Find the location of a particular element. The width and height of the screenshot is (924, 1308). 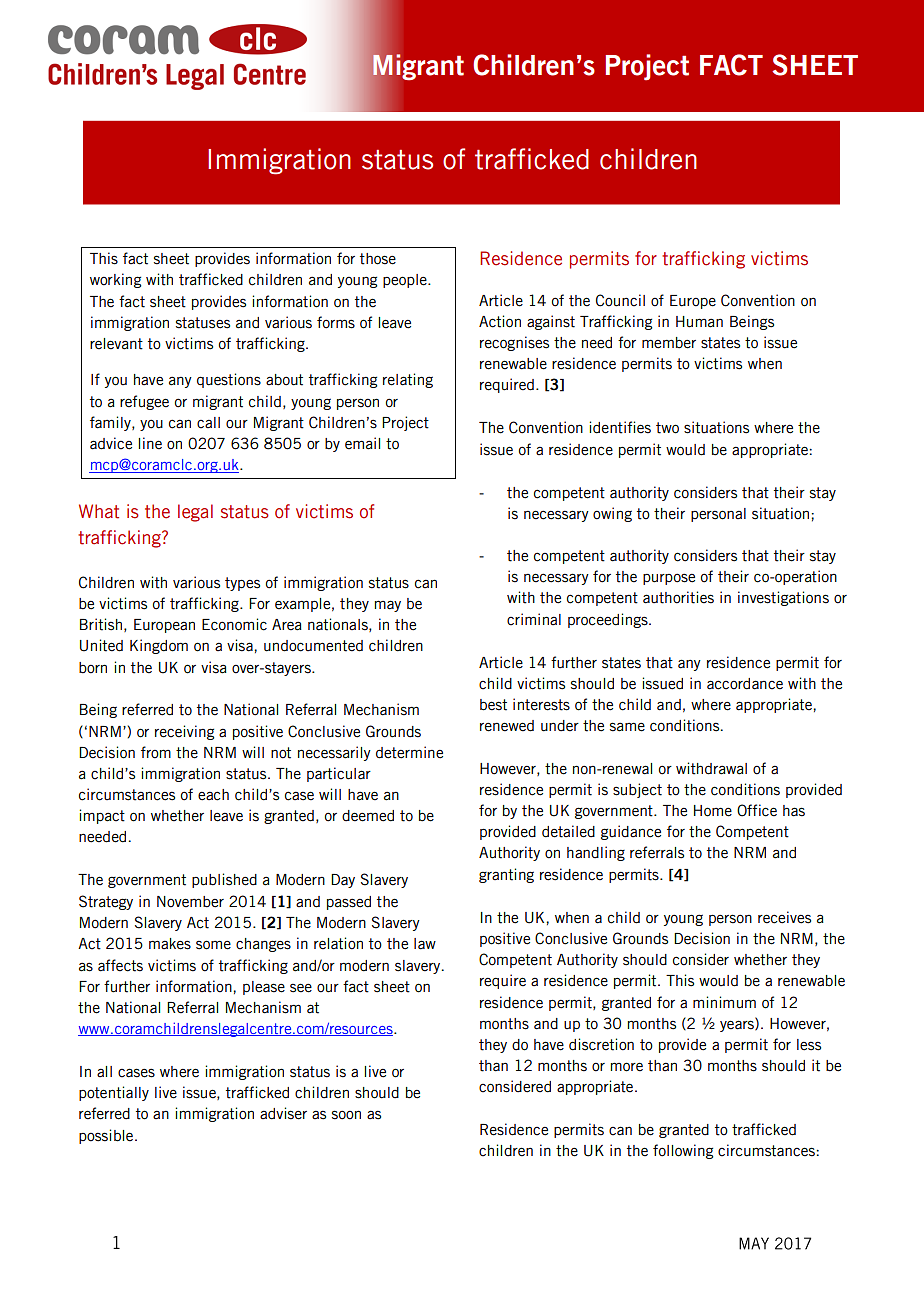

people is located at coordinates (406, 281).
